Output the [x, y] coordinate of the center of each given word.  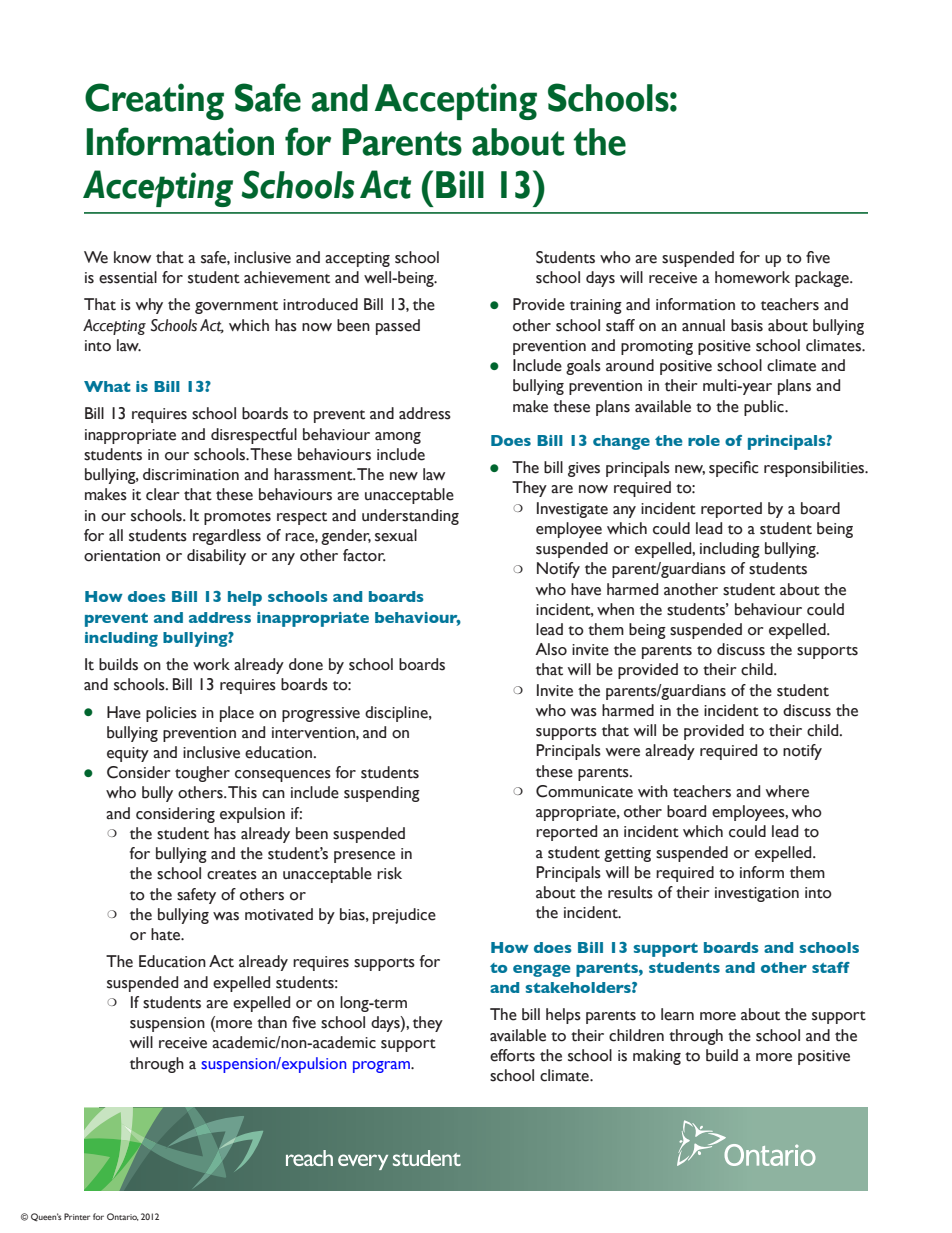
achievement [287, 277]
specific [734, 469]
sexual [396, 535]
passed [398, 327]
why [149, 306]
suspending [382, 794]
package [823, 279]
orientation [122, 556]
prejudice [404, 916]
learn [677, 1014]
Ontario [123, 1217]
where [787, 791]
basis [747, 325]
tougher [202, 774]
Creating [154, 101]
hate [167, 934]
